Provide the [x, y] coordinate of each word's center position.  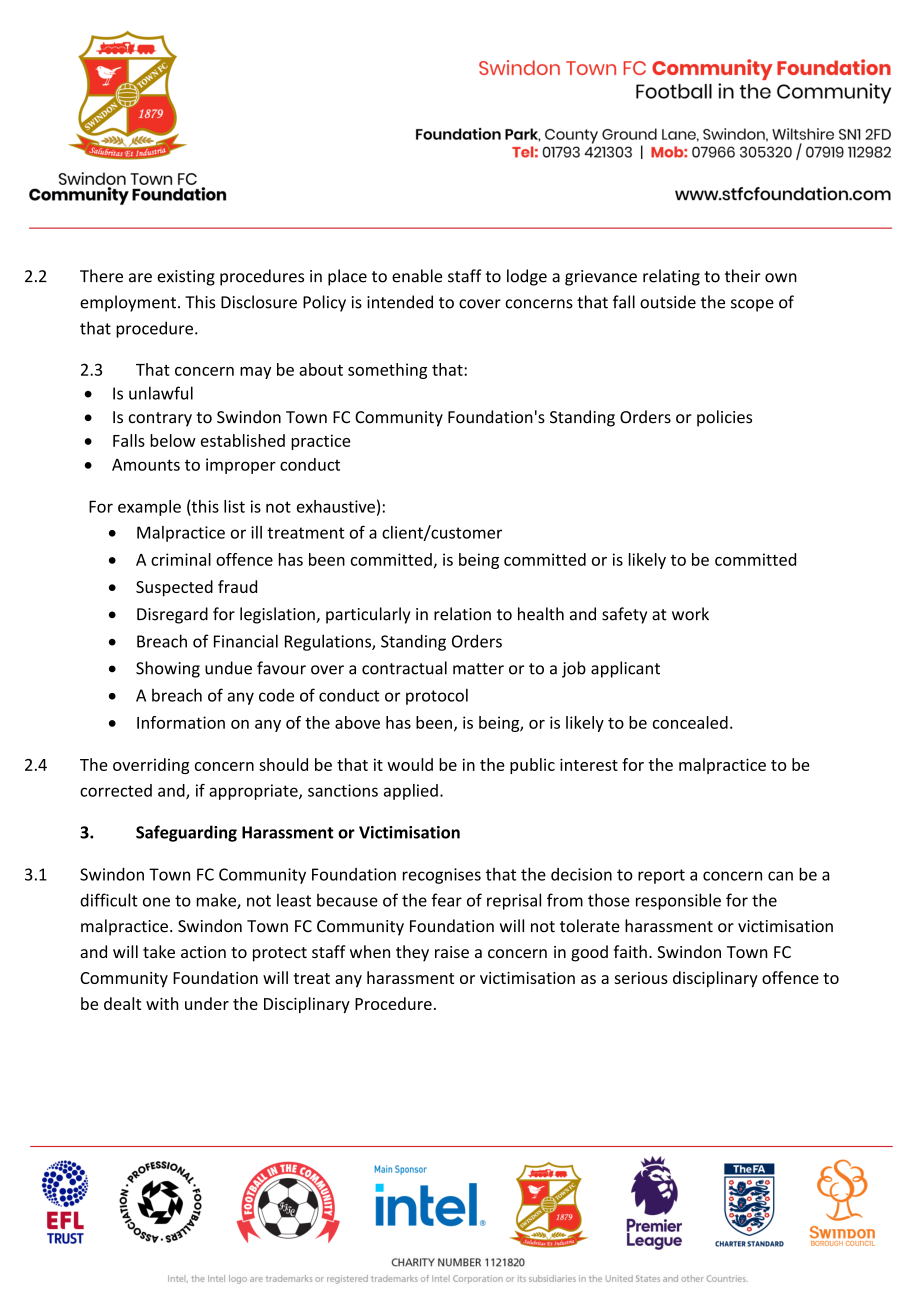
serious [641, 978]
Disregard [172, 615]
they [412, 953]
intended [400, 302]
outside [668, 302]
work [690, 614]
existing [186, 278]
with [162, 1003]
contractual [404, 668]
